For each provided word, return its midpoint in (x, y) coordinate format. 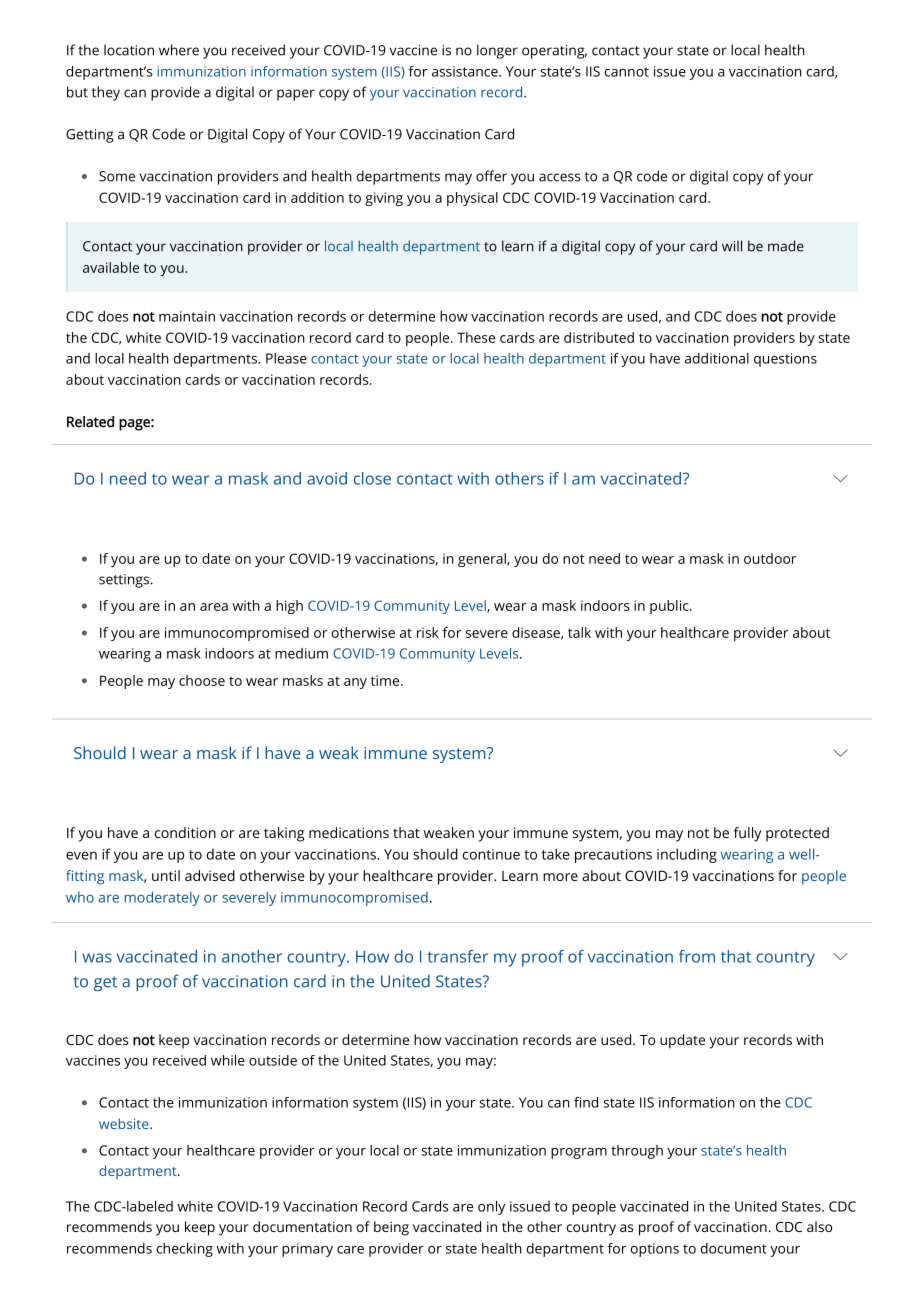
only (491, 1208)
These (476, 337)
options (655, 1250)
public (670, 607)
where (179, 50)
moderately (162, 898)
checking (185, 1250)
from (697, 956)
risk (428, 632)
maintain (187, 316)
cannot (627, 72)
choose (202, 680)
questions (785, 360)
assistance (466, 71)
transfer (457, 956)
